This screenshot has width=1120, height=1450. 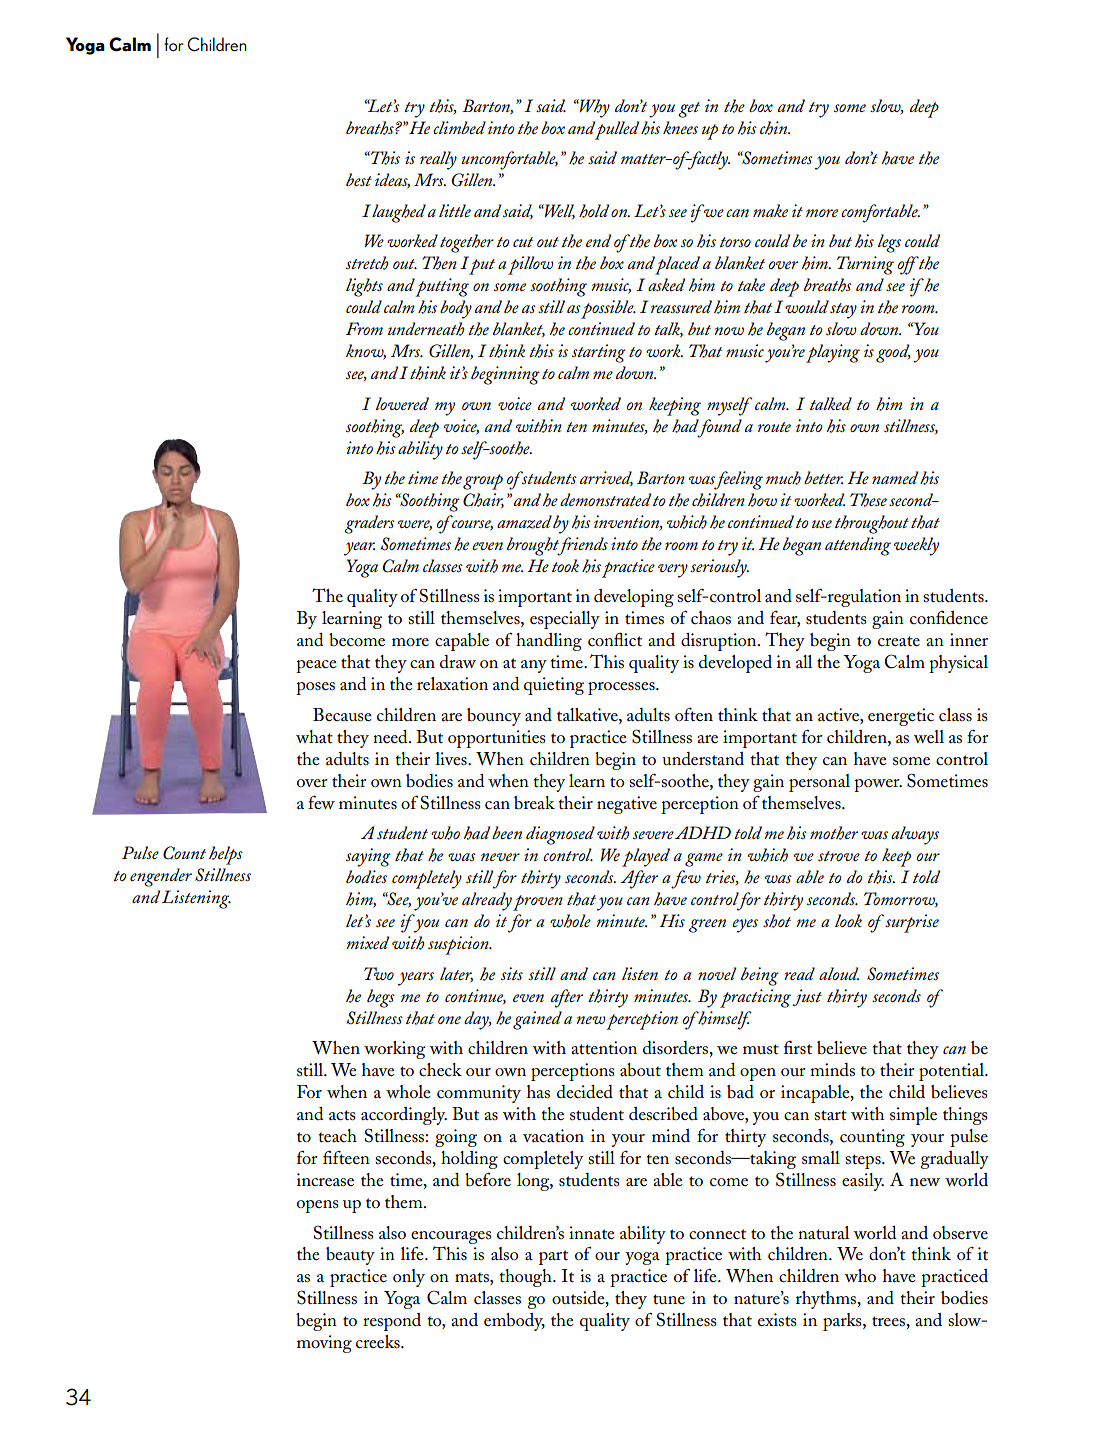 I want to click on part, so click(x=553, y=1257).
